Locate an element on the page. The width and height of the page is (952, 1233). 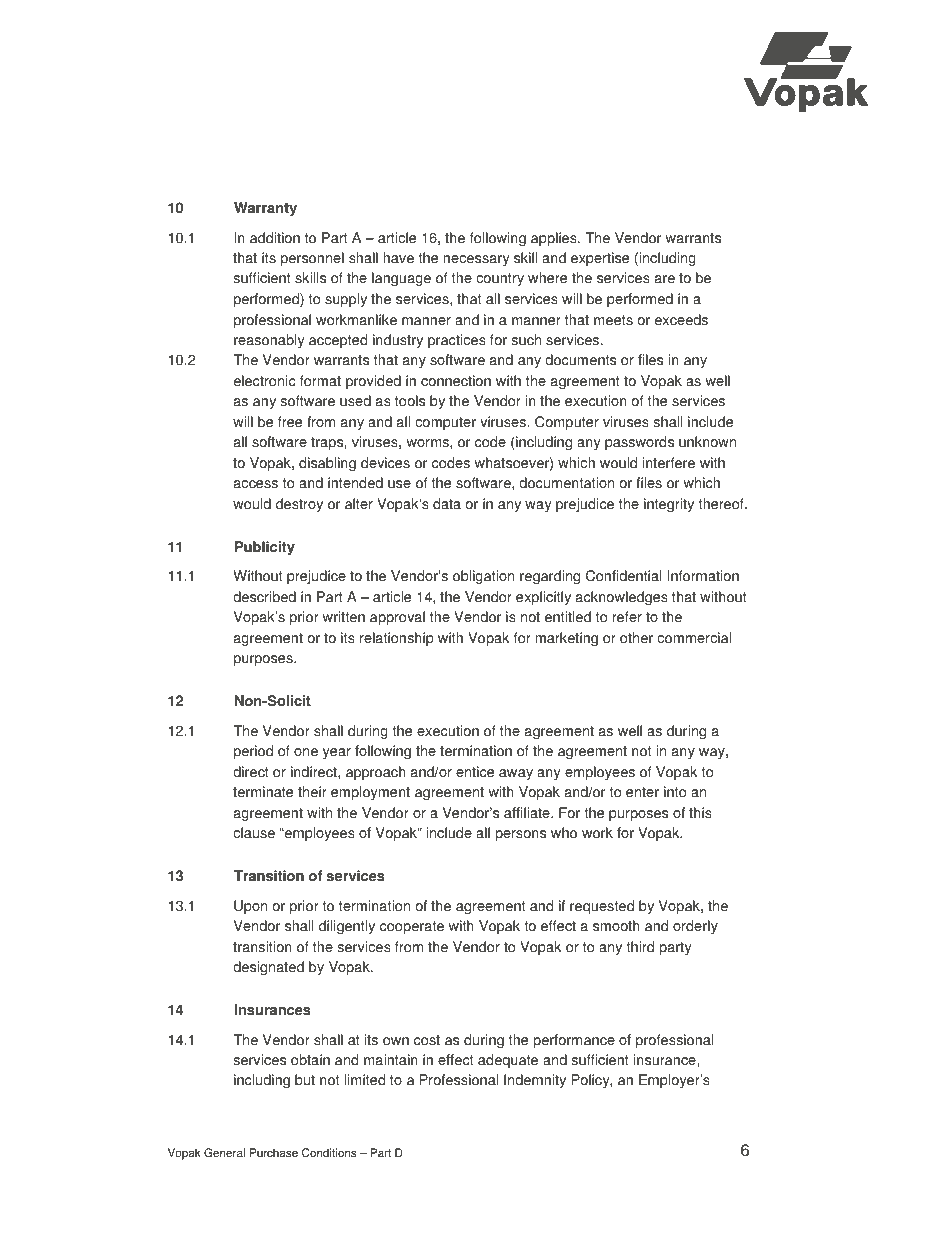
addition is located at coordinates (275, 238).
